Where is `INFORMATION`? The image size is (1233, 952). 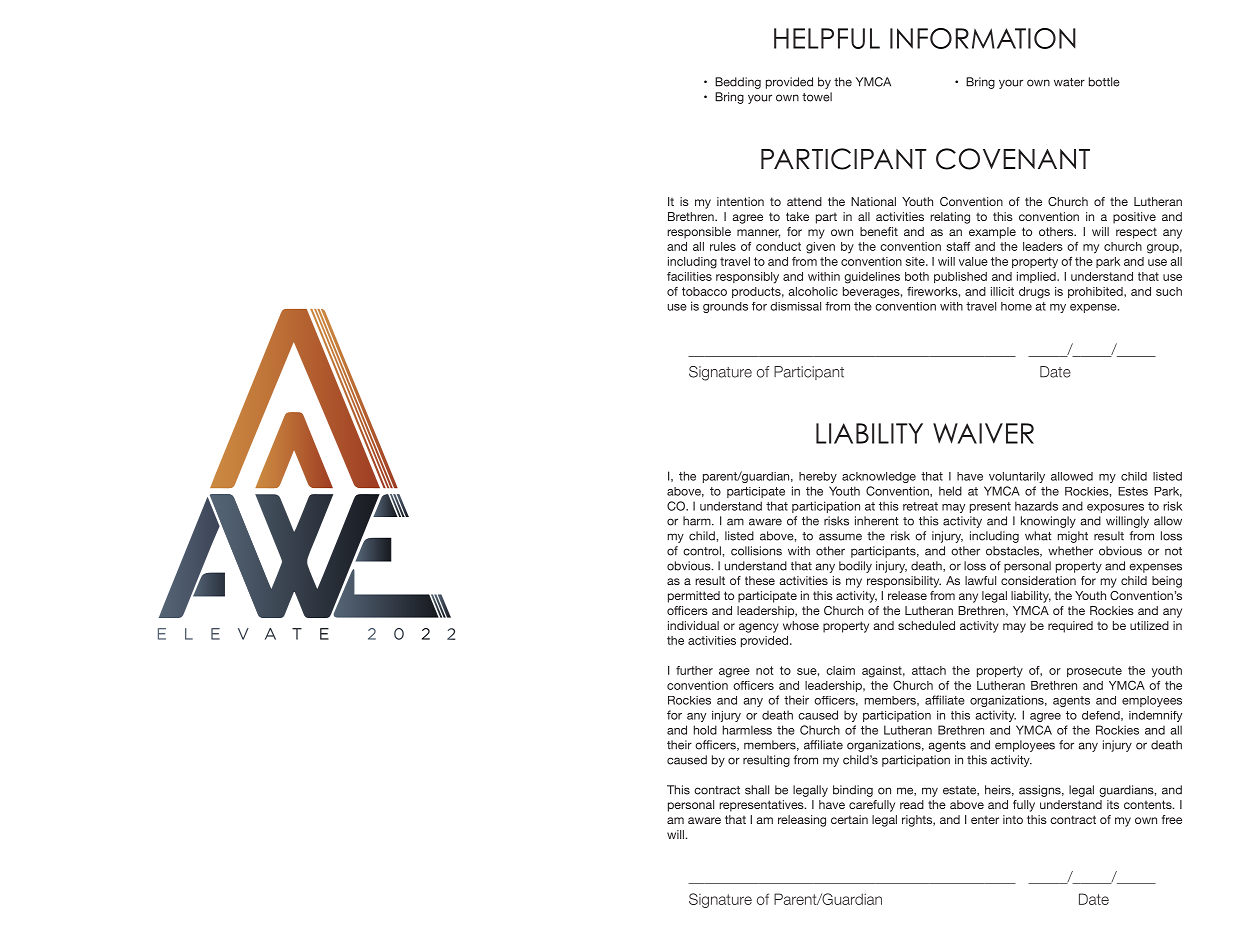
INFORMATION is located at coordinates (983, 38).
